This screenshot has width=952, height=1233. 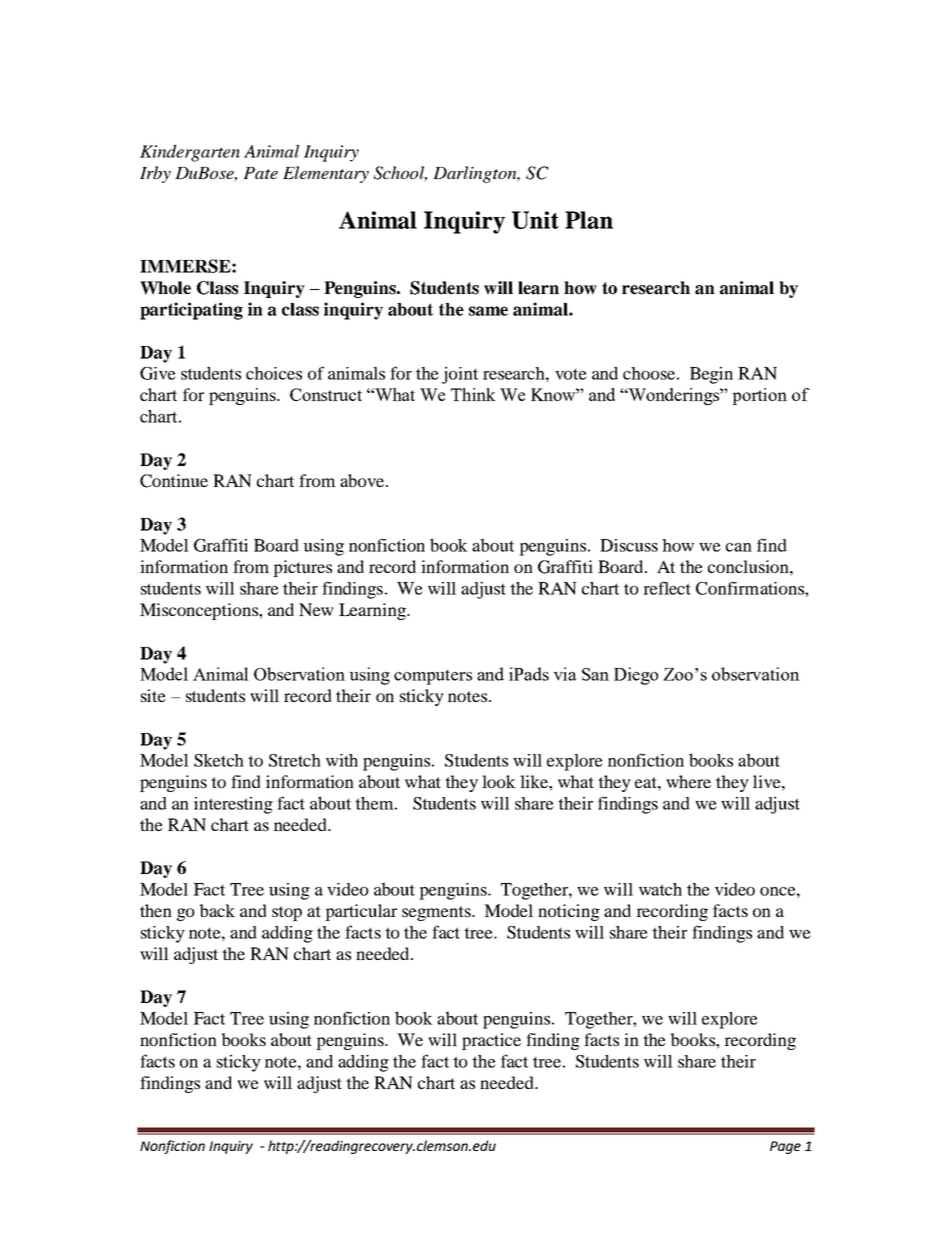 What do you see at coordinates (153, 695) in the screenshot?
I see `site` at bounding box center [153, 695].
